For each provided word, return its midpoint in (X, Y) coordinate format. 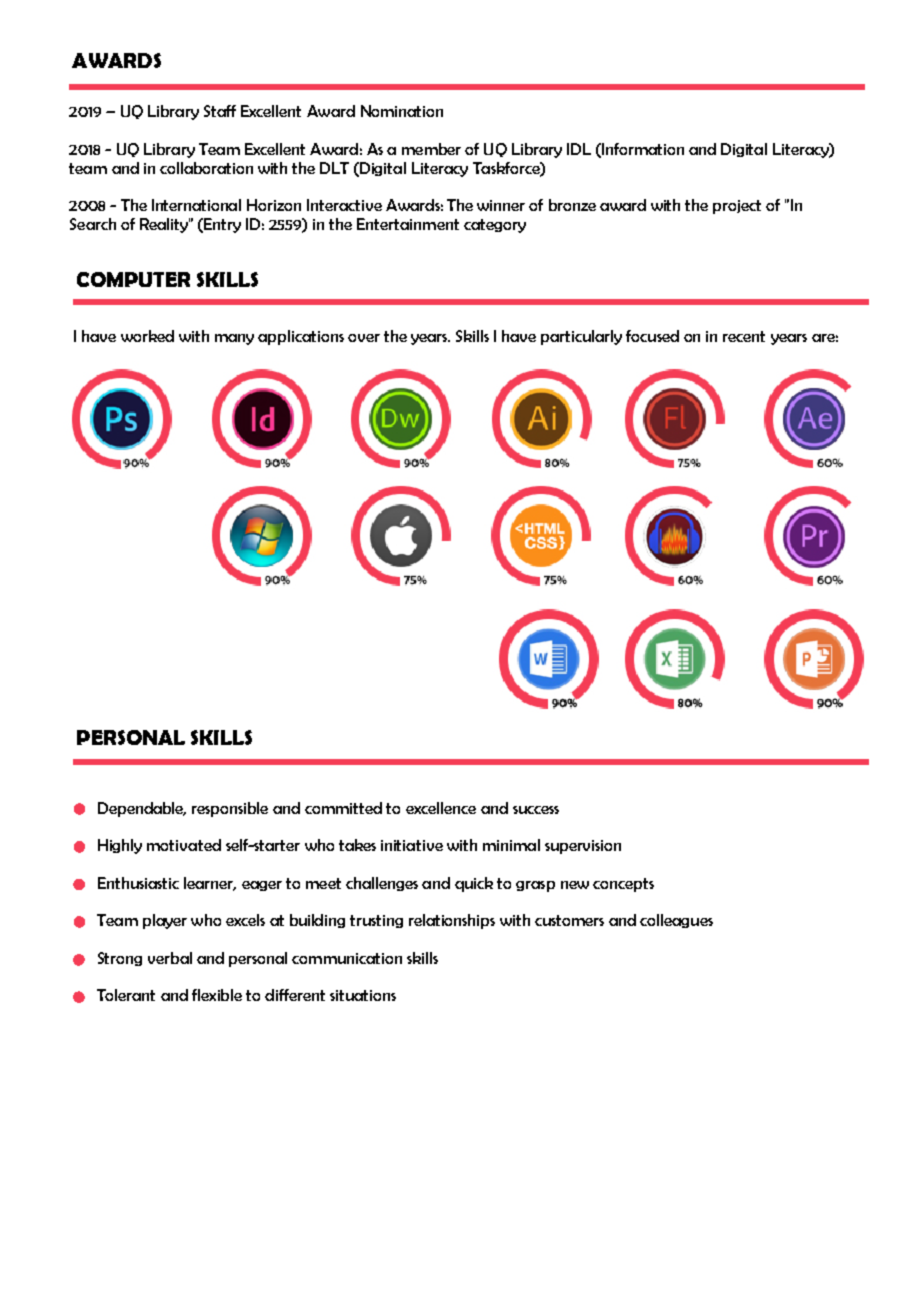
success (536, 810)
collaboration (206, 168)
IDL (579, 149)
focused (652, 336)
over (364, 338)
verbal (170, 958)
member (431, 149)
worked (147, 336)
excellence (441, 808)
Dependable (142, 809)
